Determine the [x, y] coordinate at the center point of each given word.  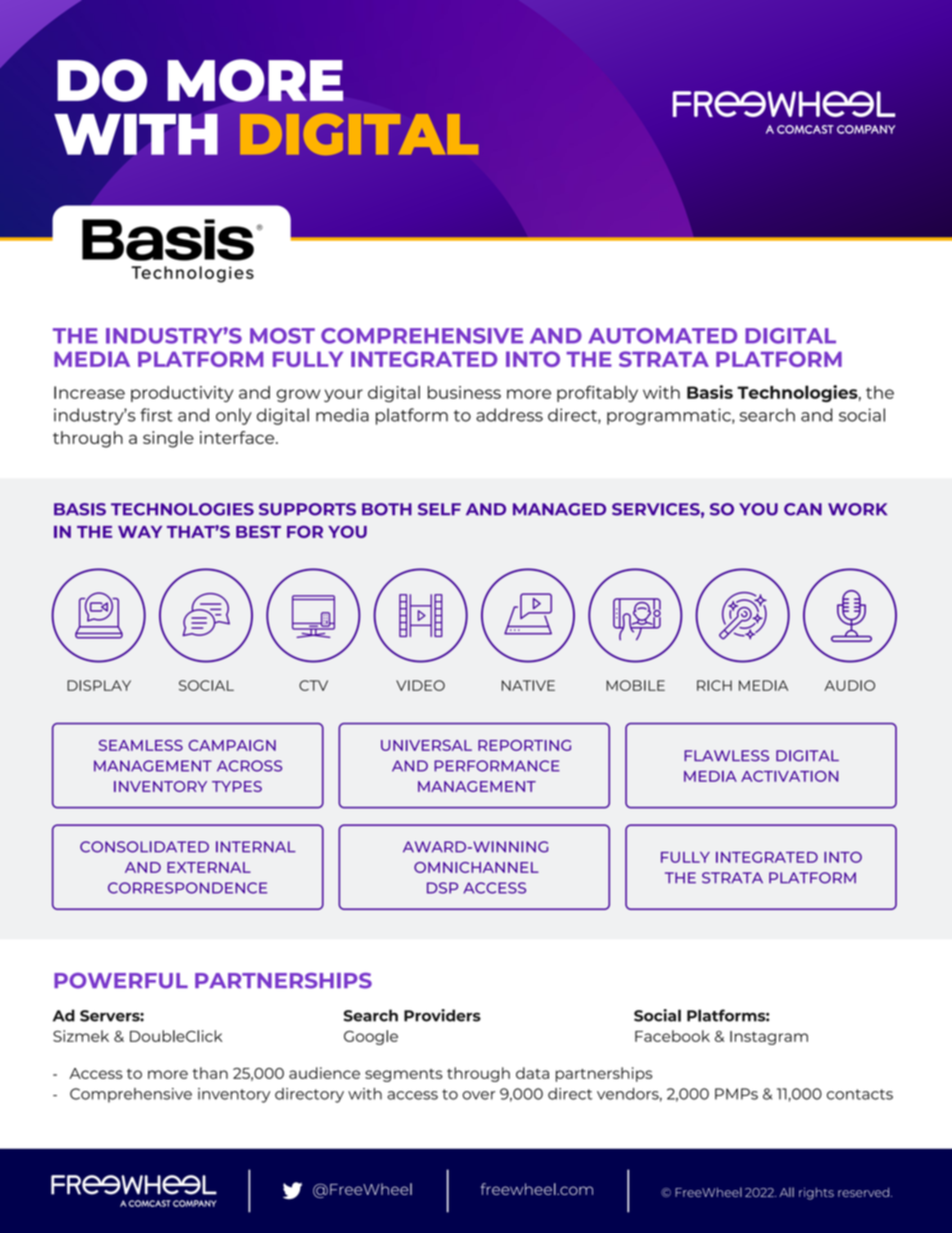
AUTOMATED [662, 336]
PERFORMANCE [497, 766]
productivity [182, 394]
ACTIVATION [789, 776]
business [464, 392]
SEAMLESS [141, 745]
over [478, 1095]
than [210, 1073]
